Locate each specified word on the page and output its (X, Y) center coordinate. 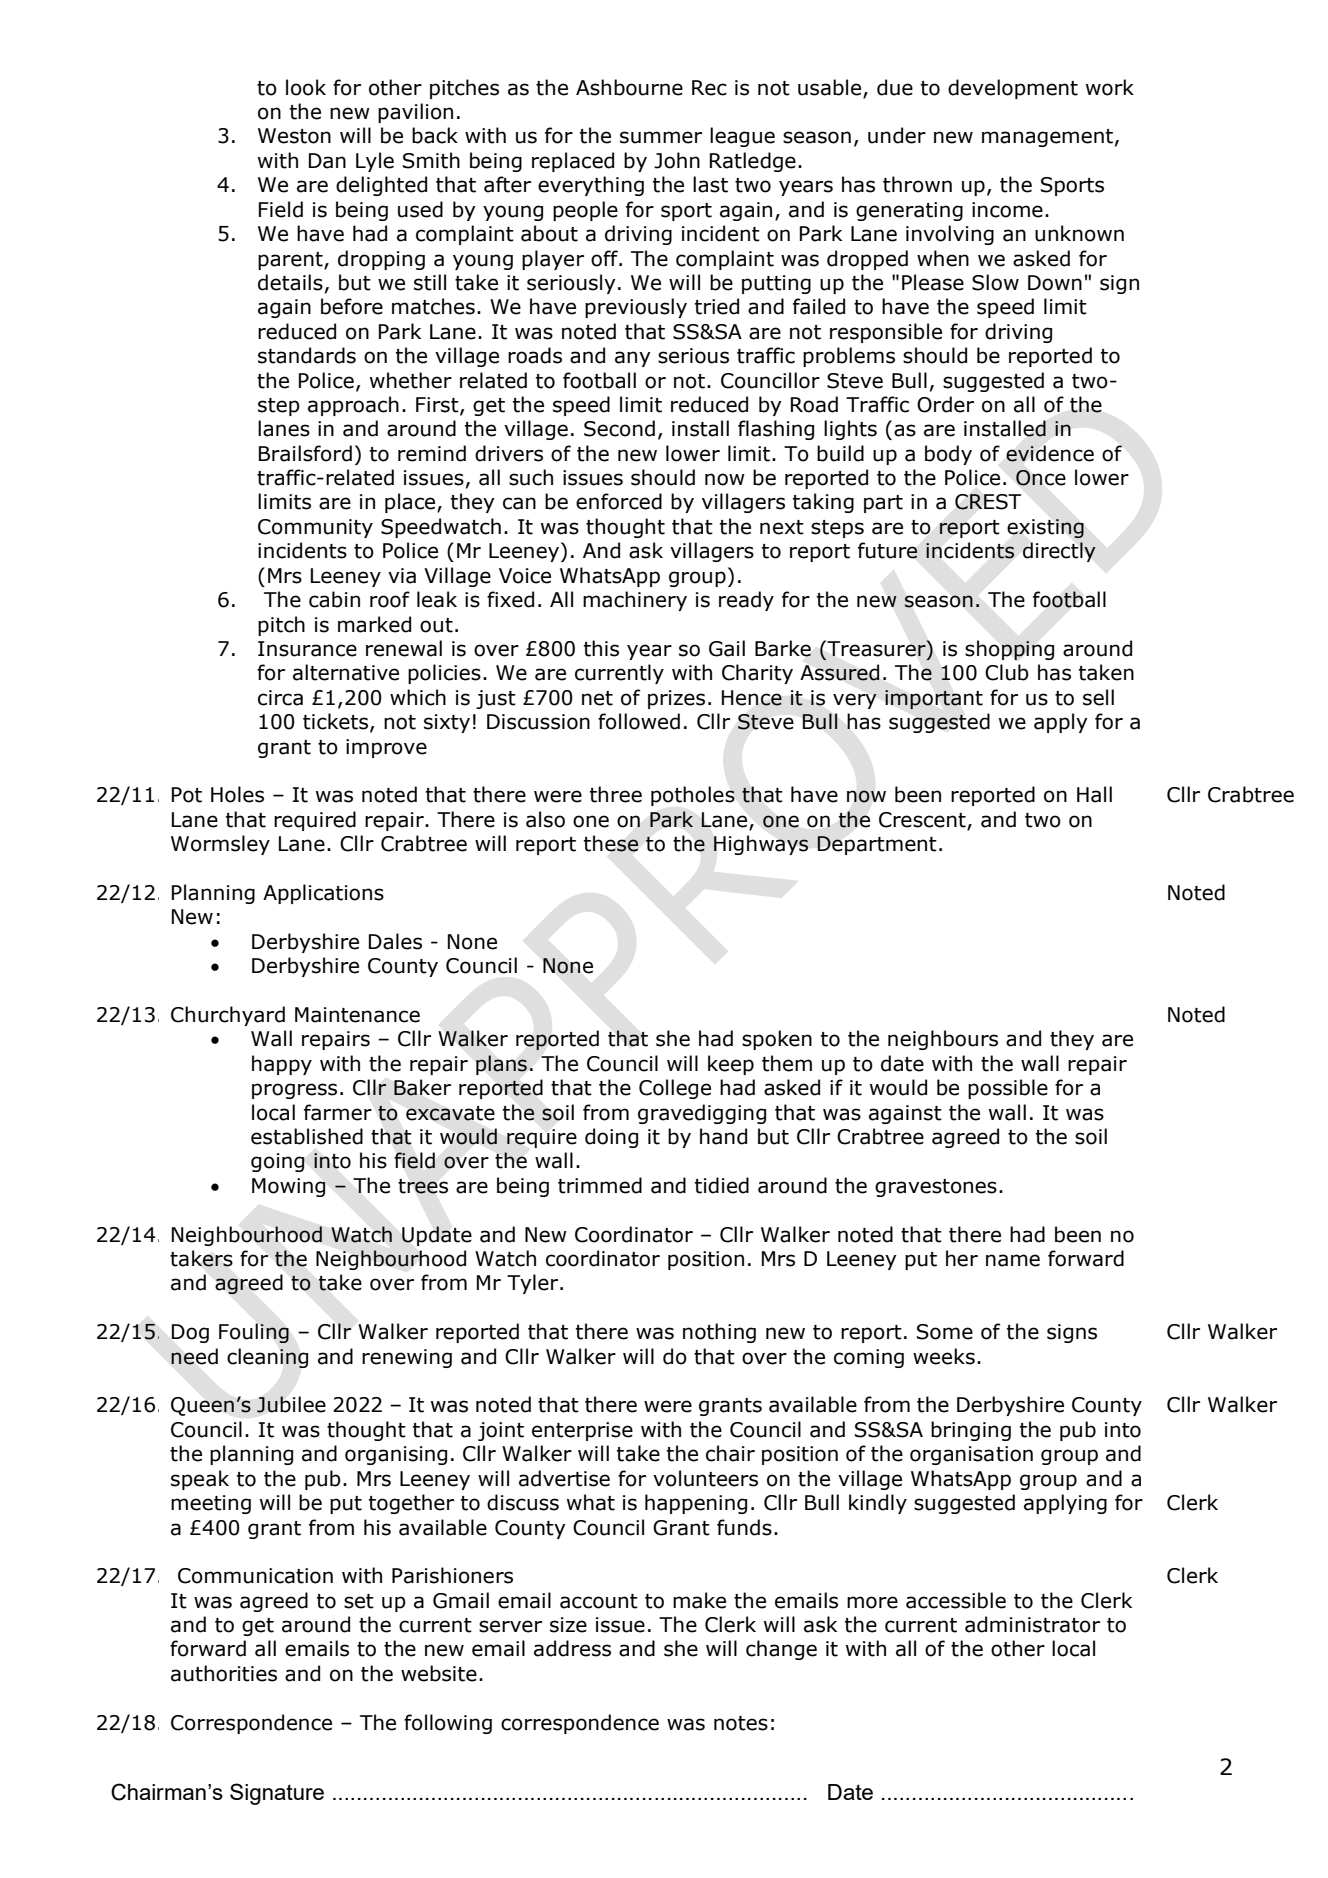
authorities (224, 1673)
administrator (1032, 1624)
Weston (294, 136)
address (572, 1648)
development (1013, 89)
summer (661, 137)
